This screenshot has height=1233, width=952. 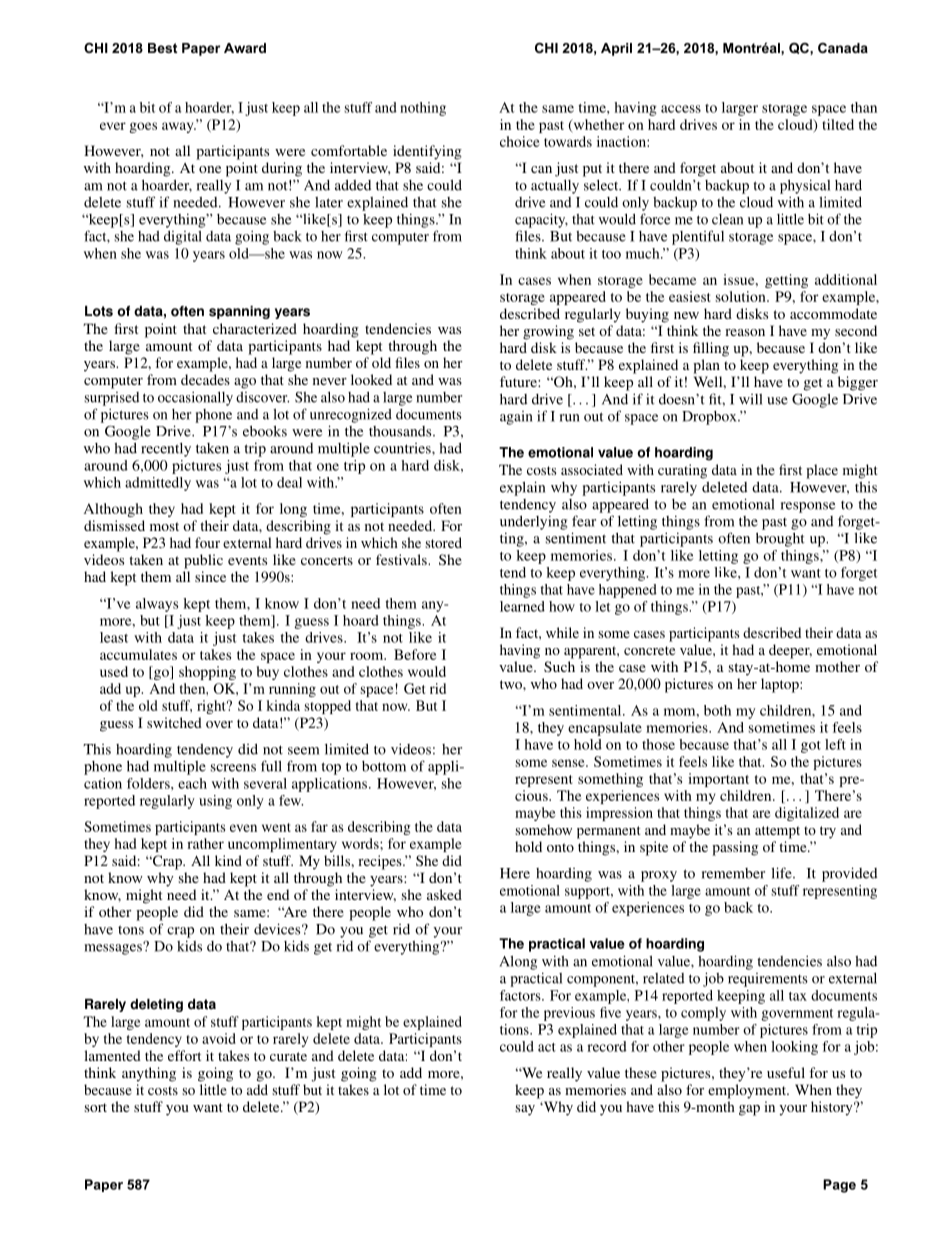 What do you see at coordinates (790, 651) in the screenshot?
I see `deeper` at bounding box center [790, 651].
